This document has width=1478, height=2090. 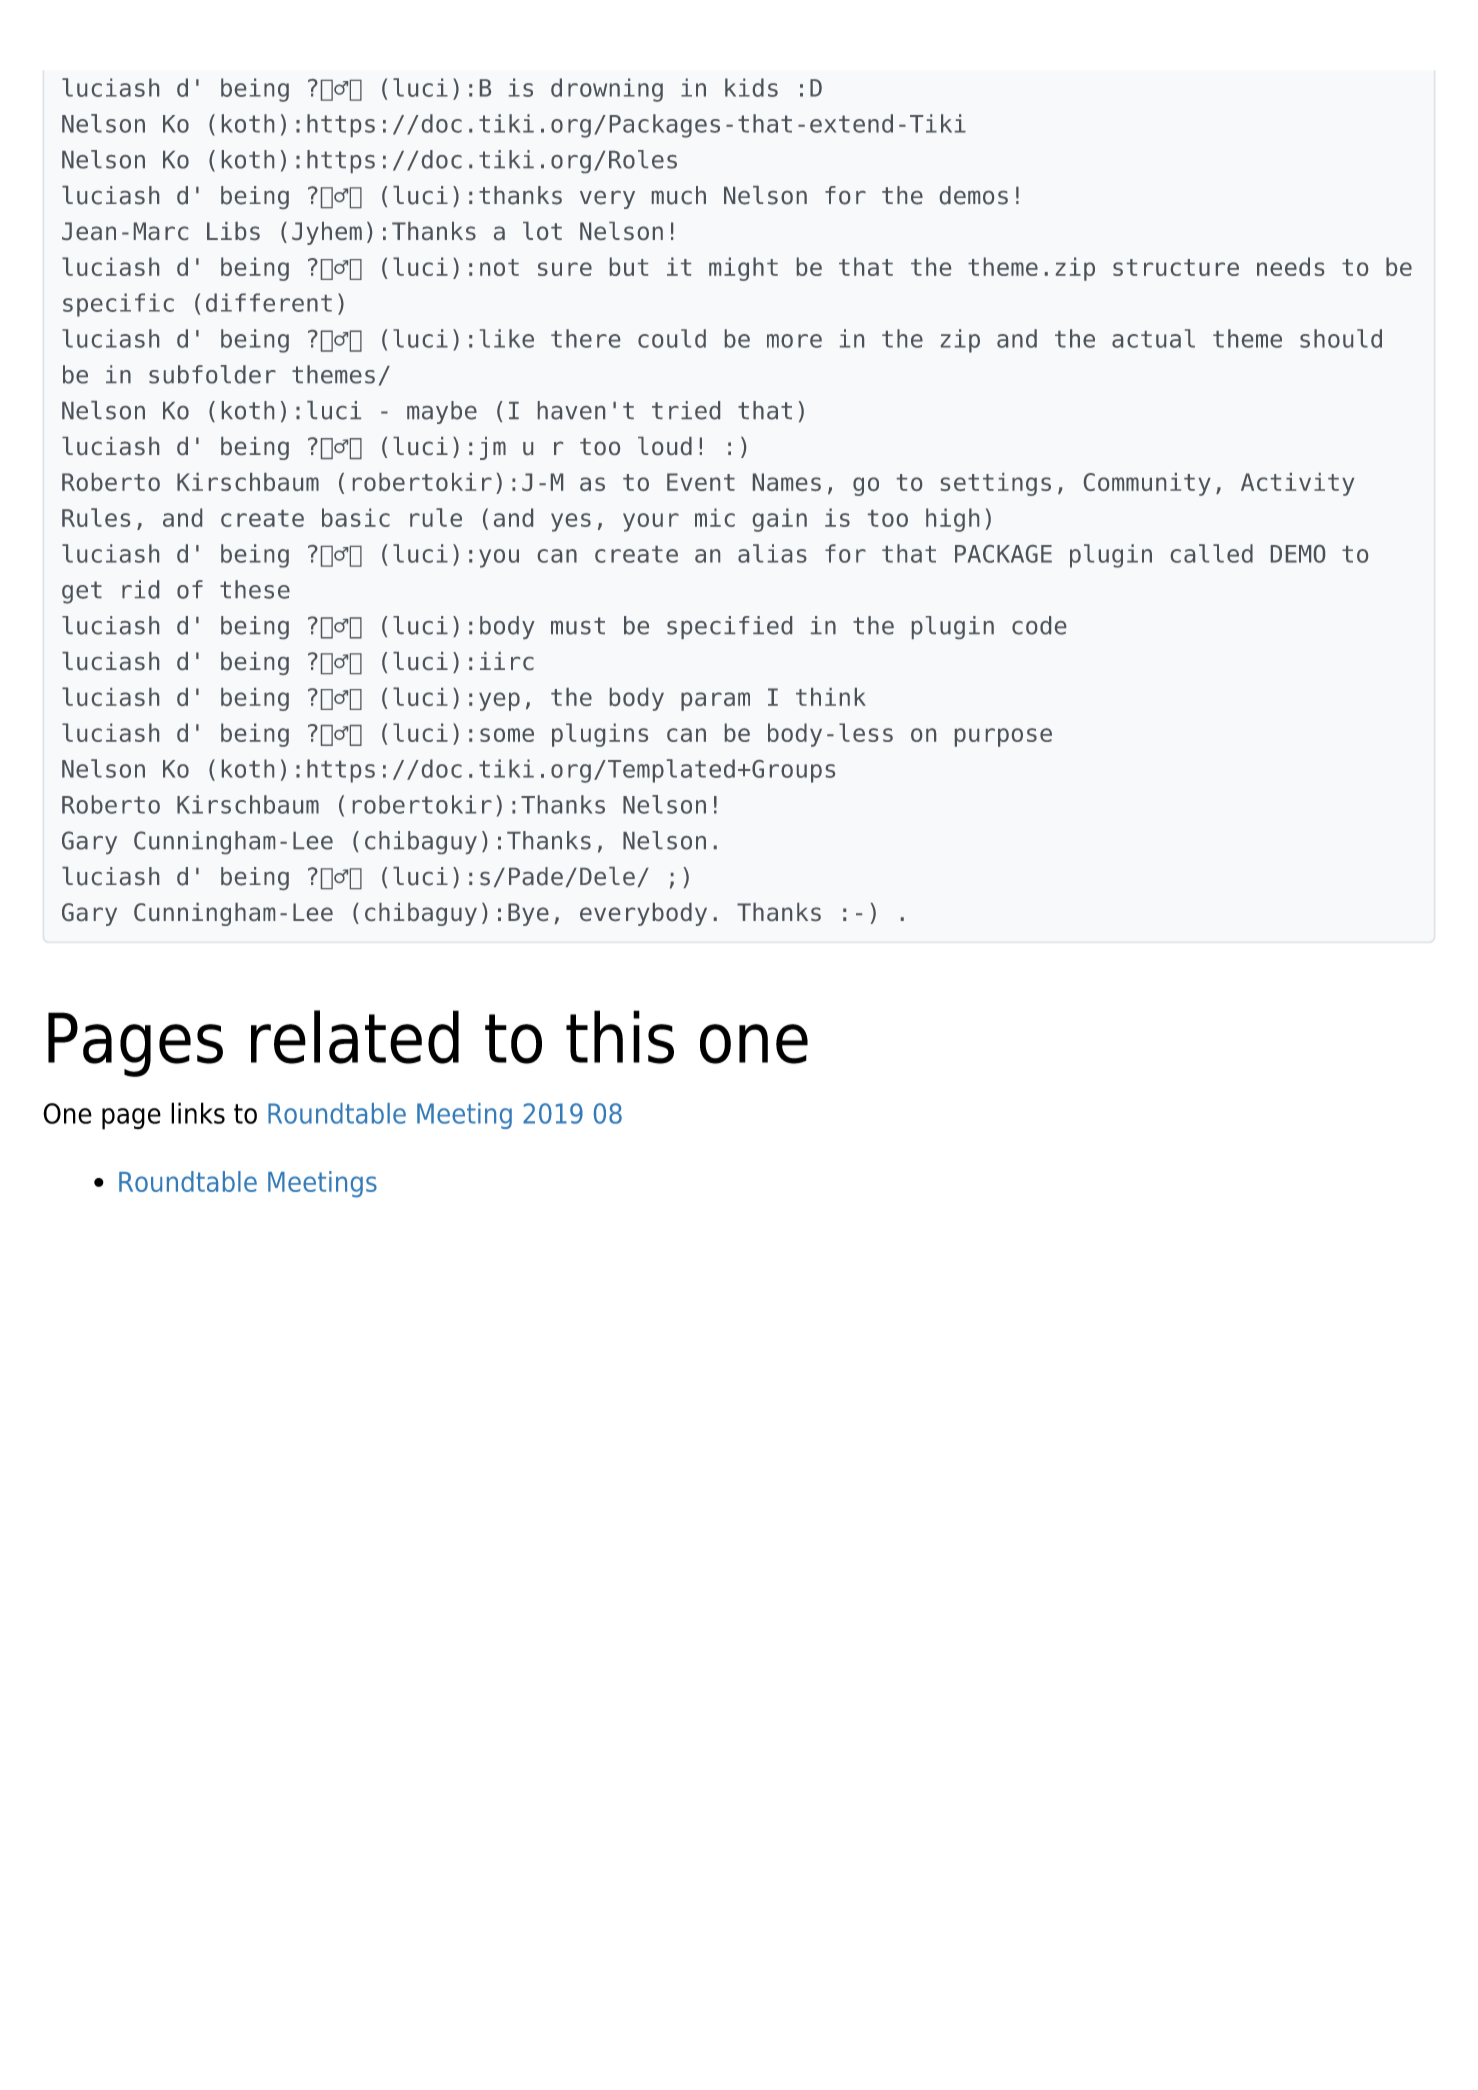 What do you see at coordinates (751, 87) in the document?
I see `kids` at bounding box center [751, 87].
